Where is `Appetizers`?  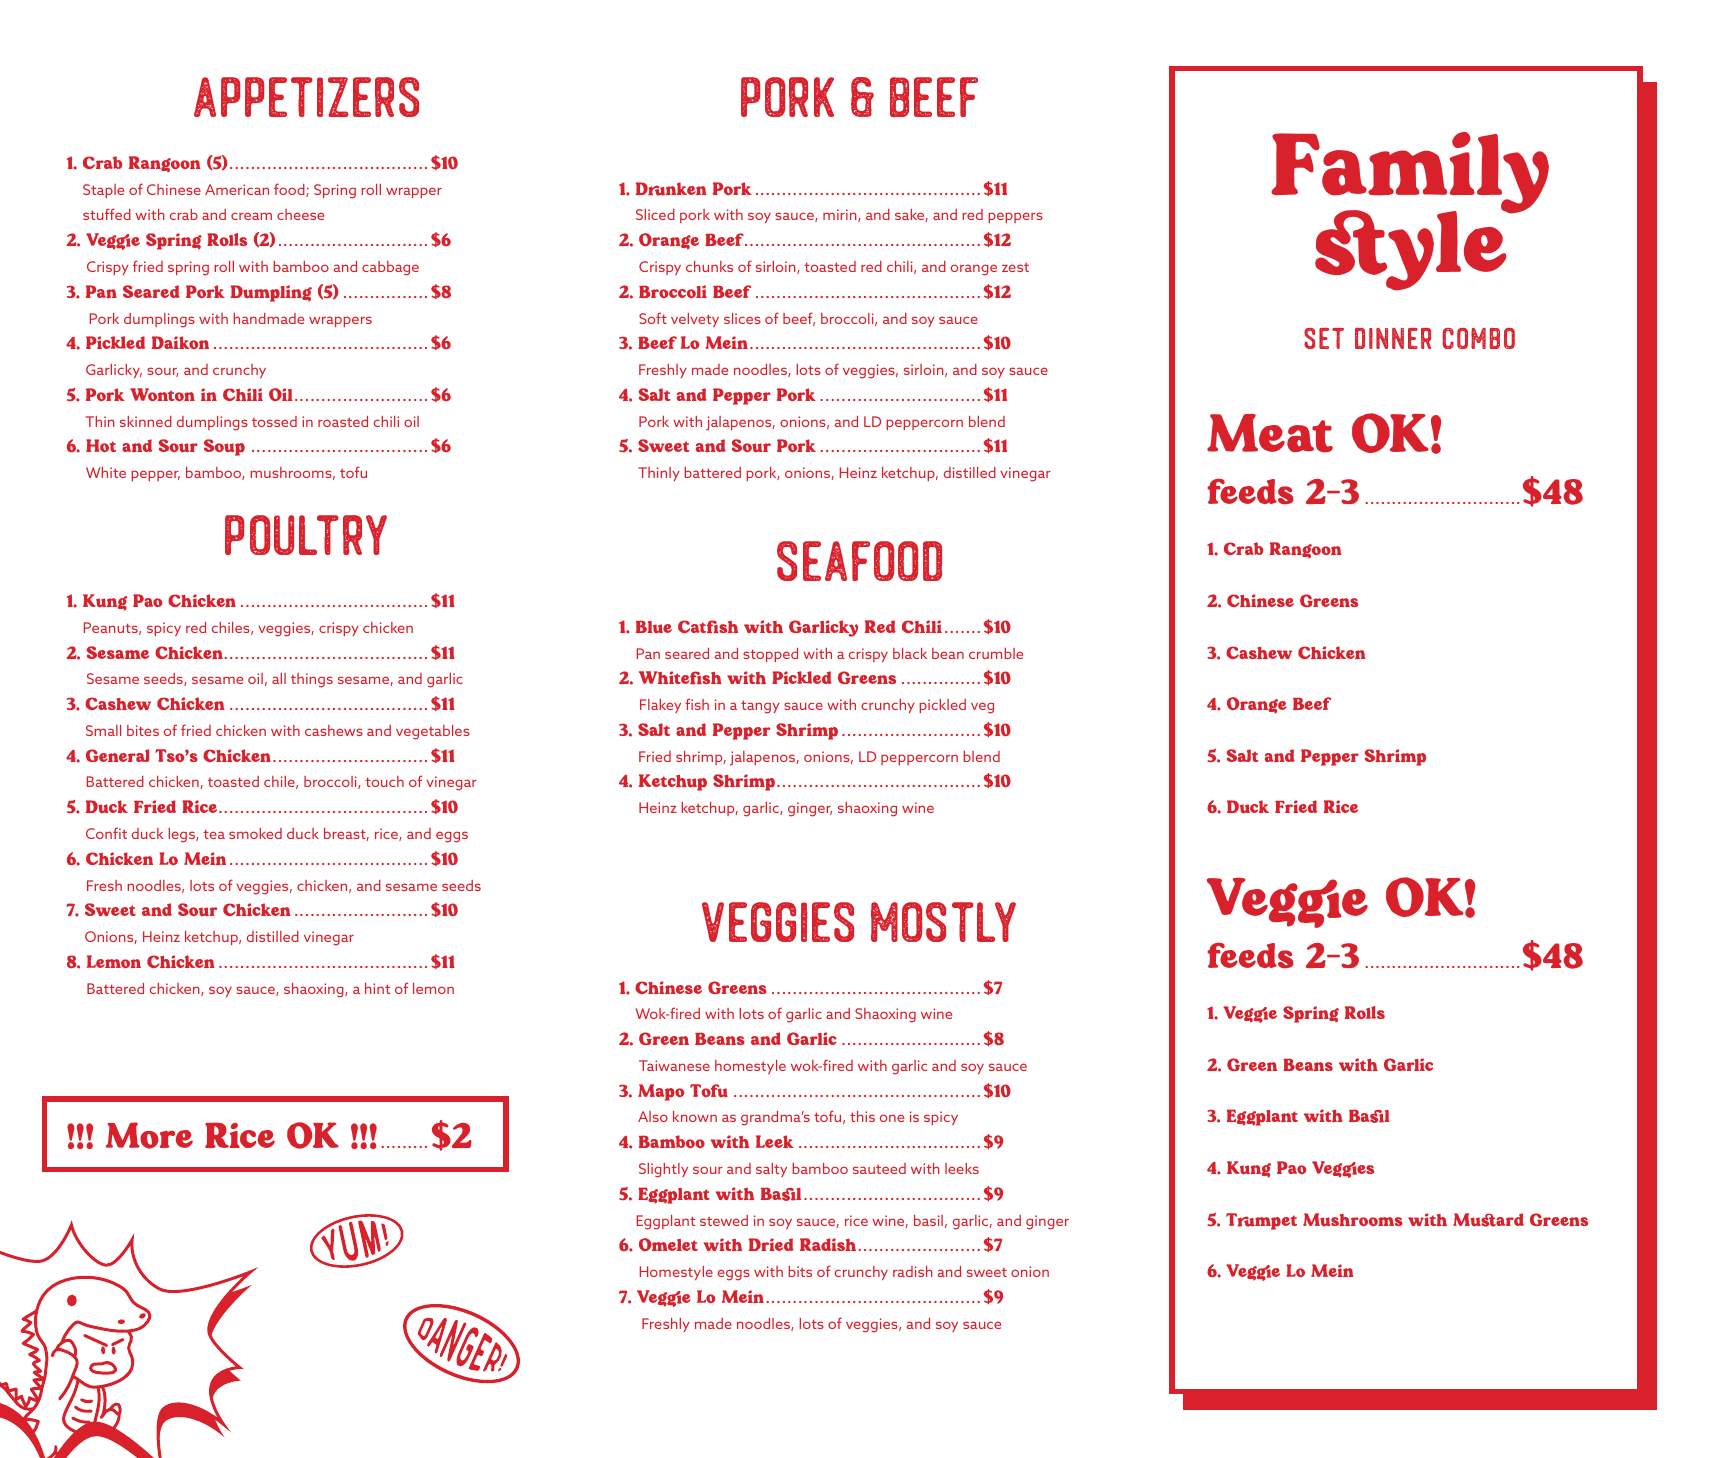
Appetizers is located at coordinates (306, 97).
